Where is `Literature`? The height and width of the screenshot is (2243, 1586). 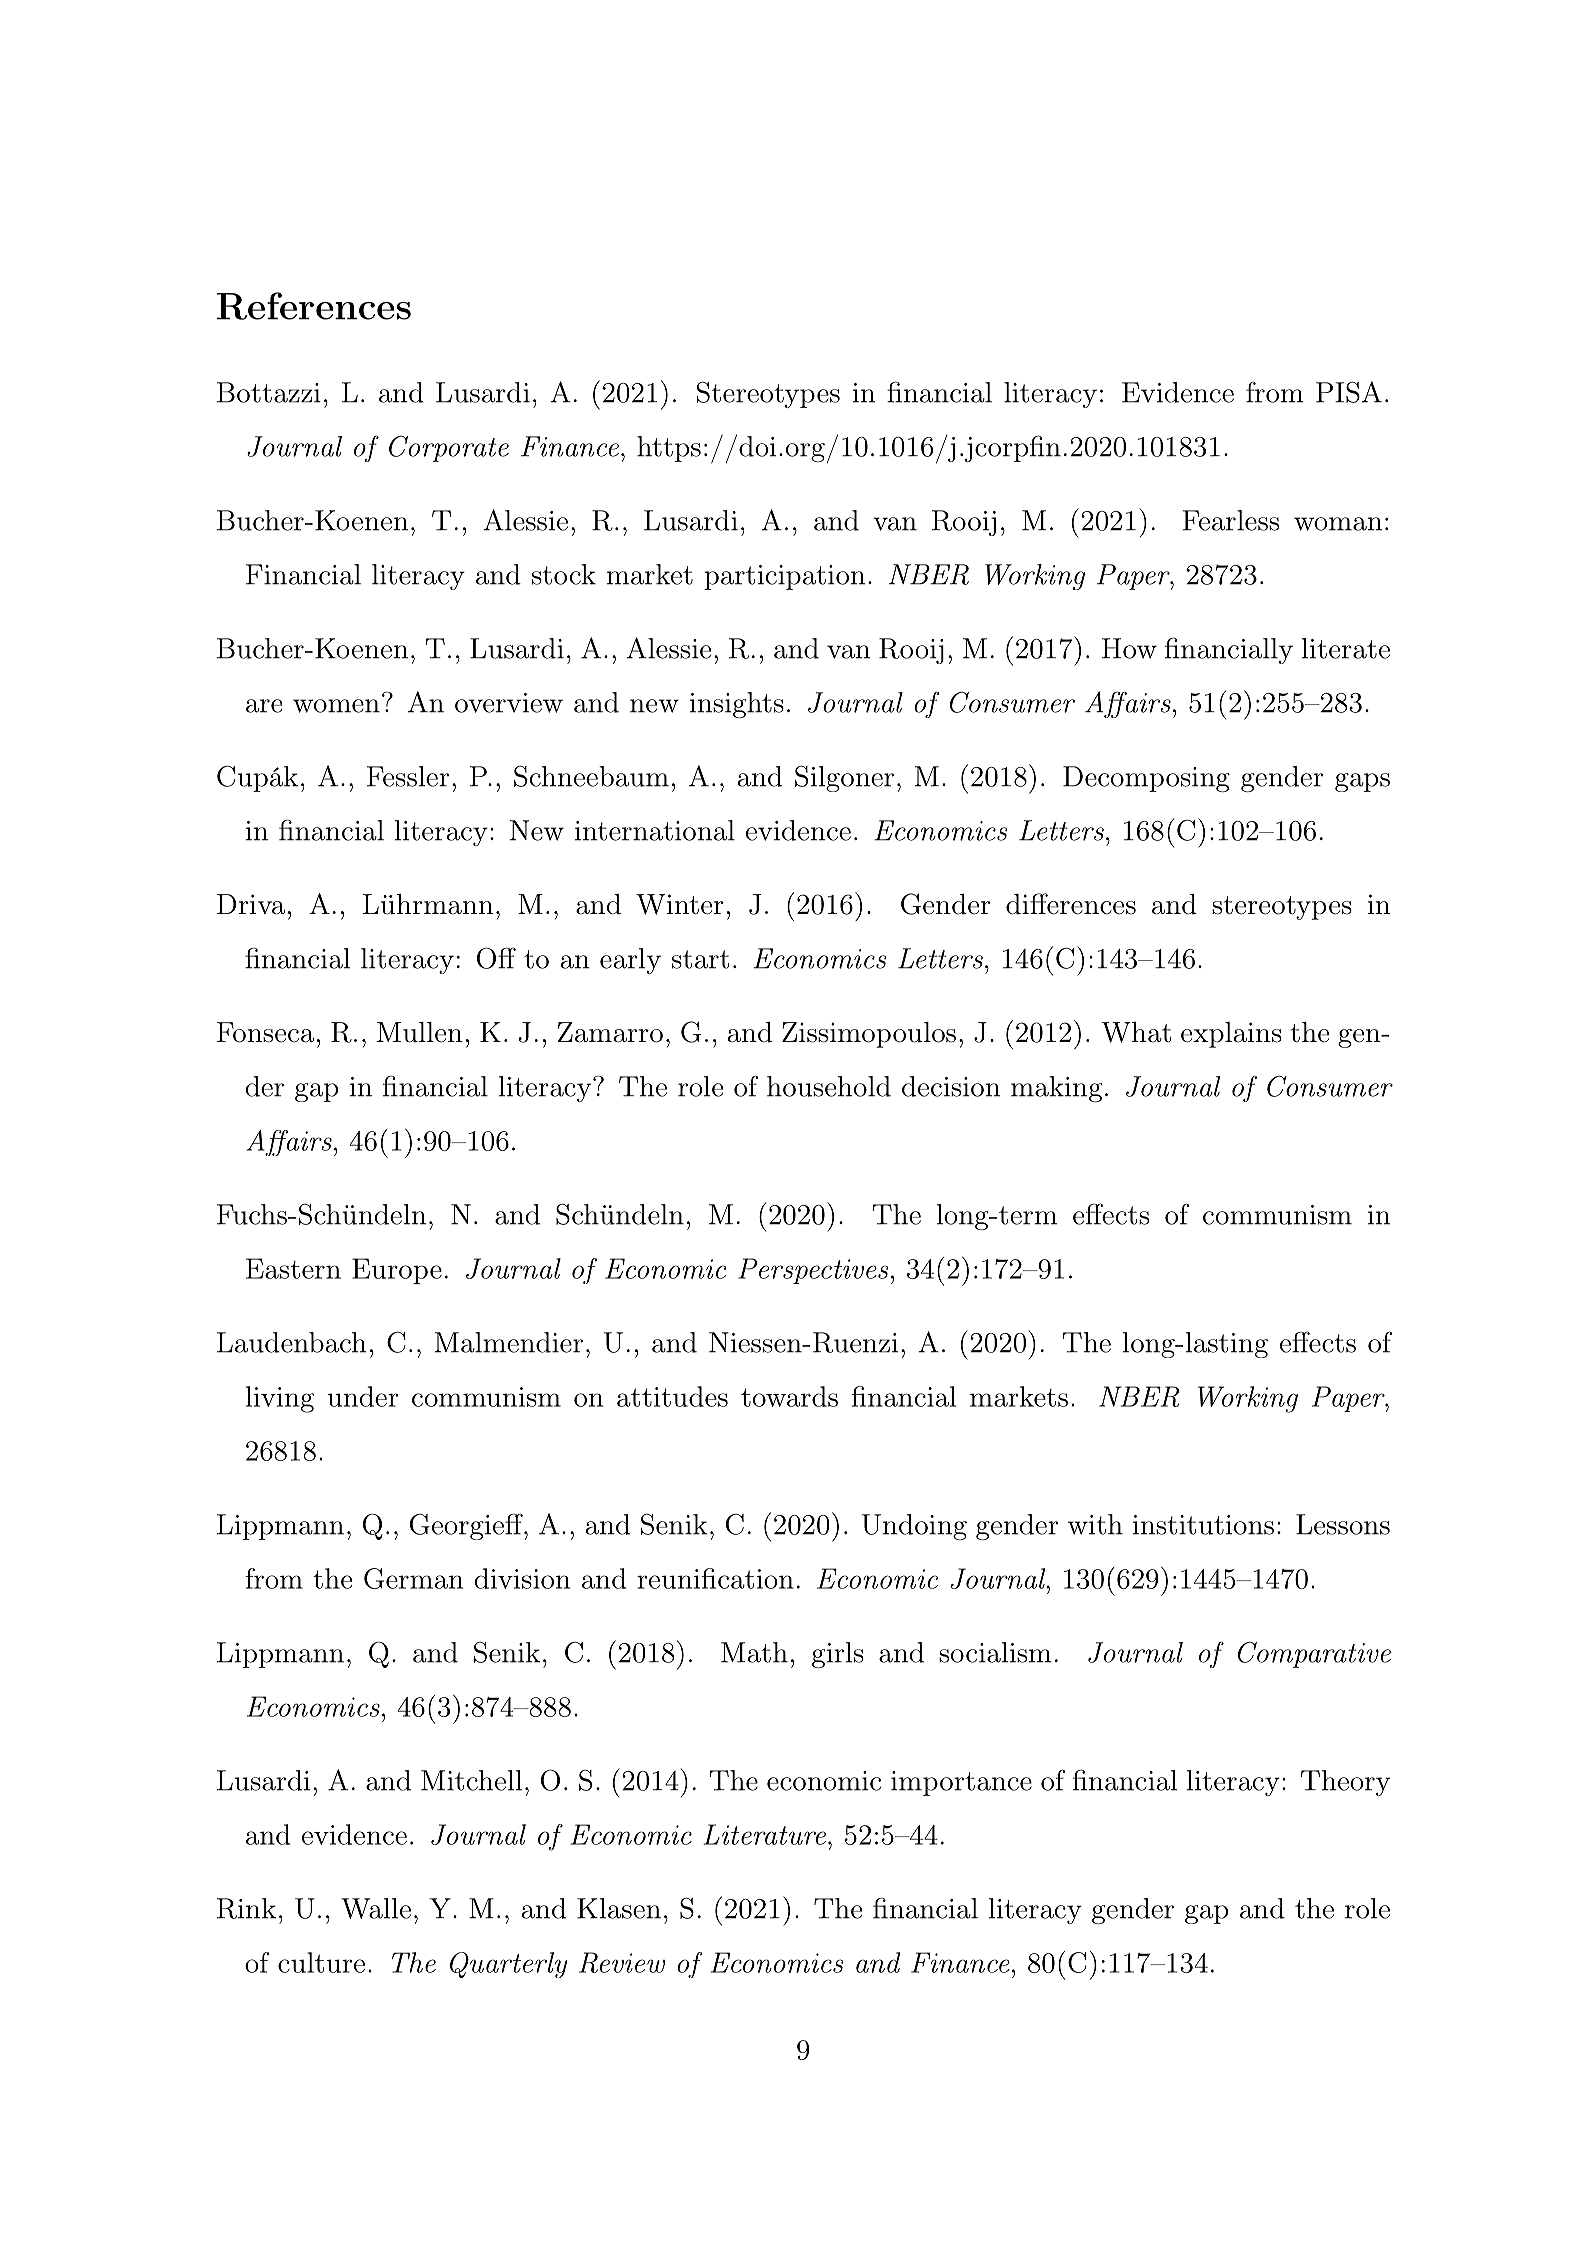 Literature is located at coordinates (765, 1834).
